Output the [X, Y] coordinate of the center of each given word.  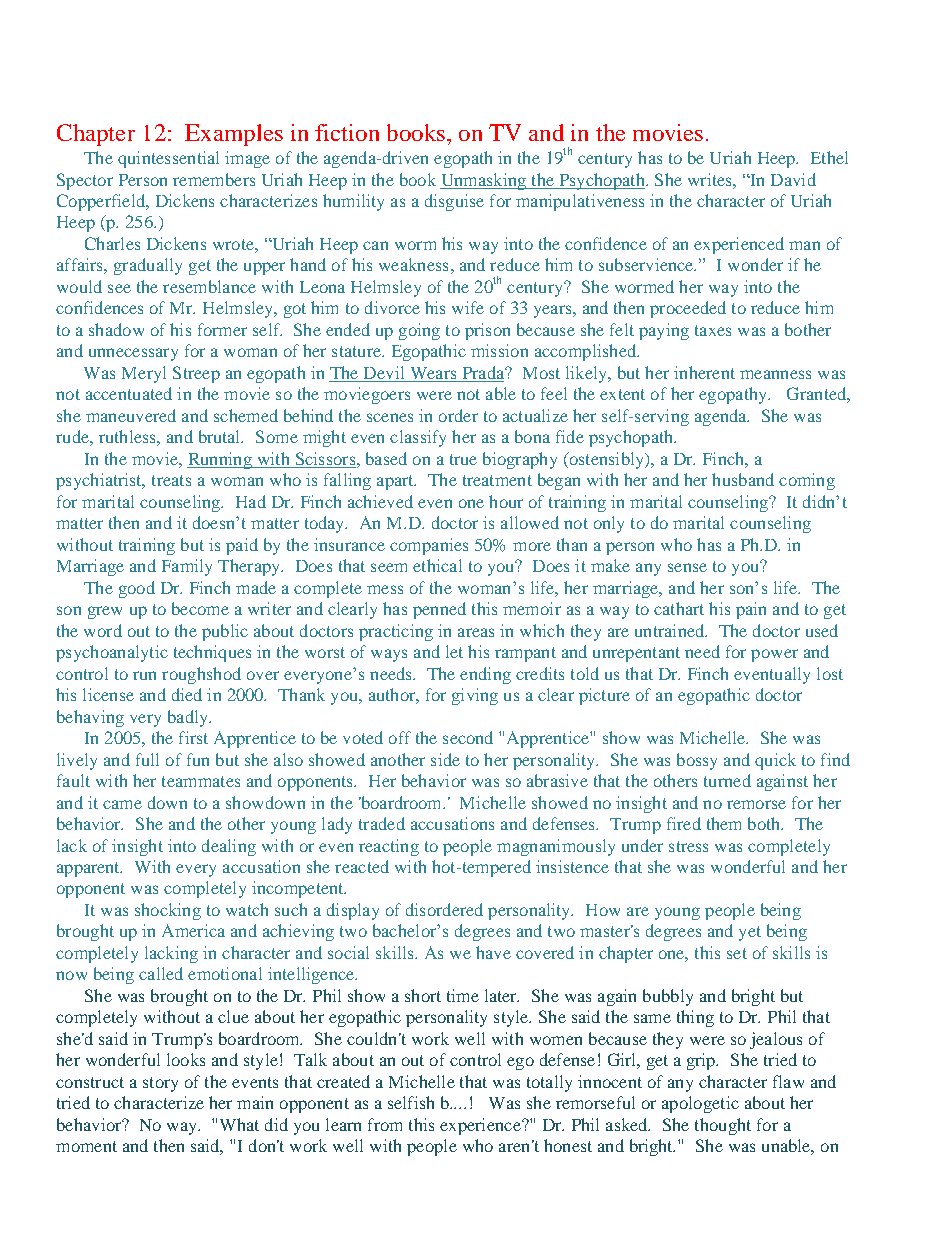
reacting [389, 847]
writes [711, 179]
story [160, 1084]
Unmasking [484, 181]
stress [688, 846]
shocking [168, 911]
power [774, 655]
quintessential [168, 159]
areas [476, 632]
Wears [433, 374]
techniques [212, 653]
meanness [775, 374]
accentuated [129, 393]
